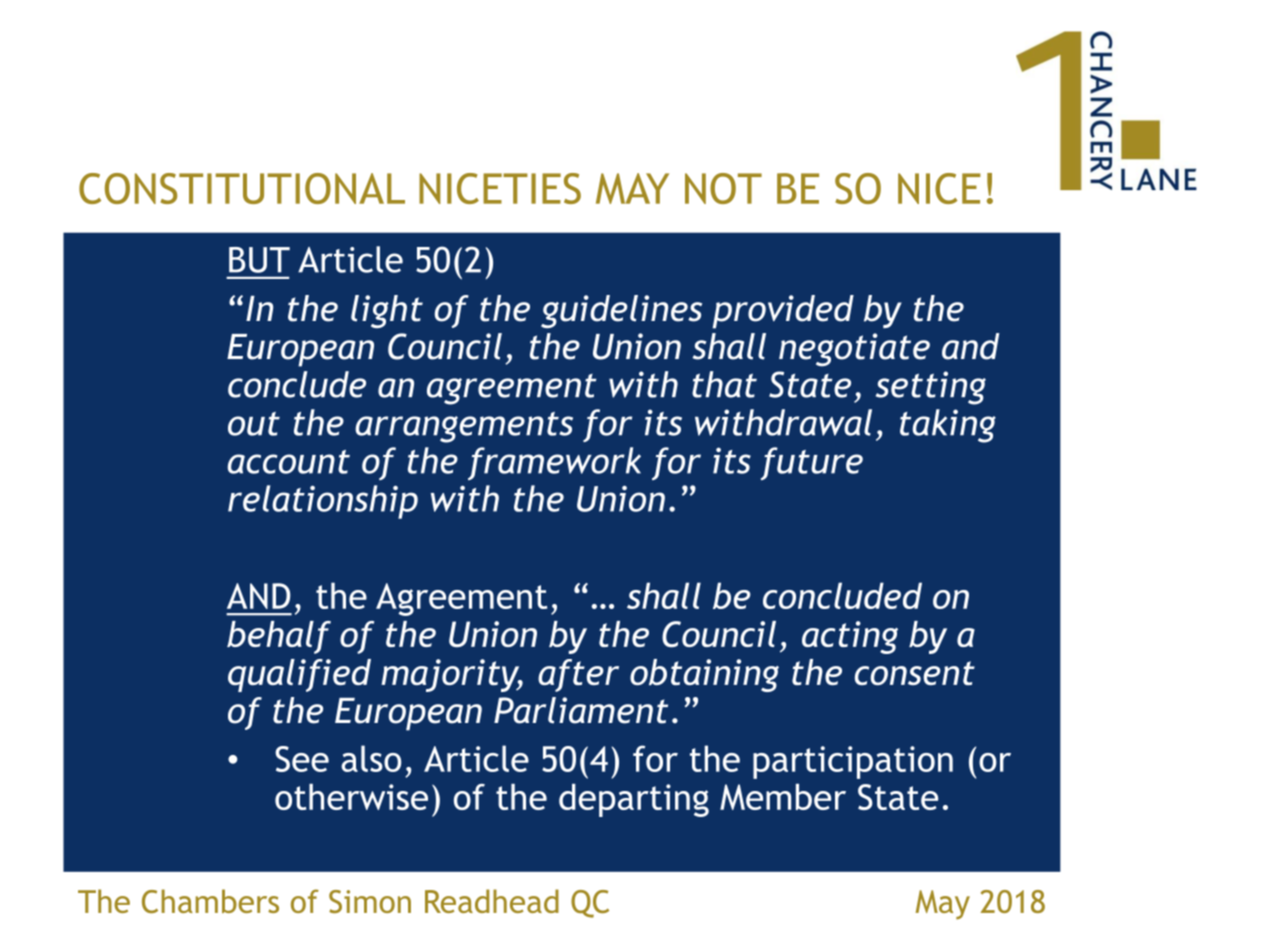 The height and width of the screenshot is (952, 1270). I want to click on CONSTITUTIONAL, so click(242, 188).
